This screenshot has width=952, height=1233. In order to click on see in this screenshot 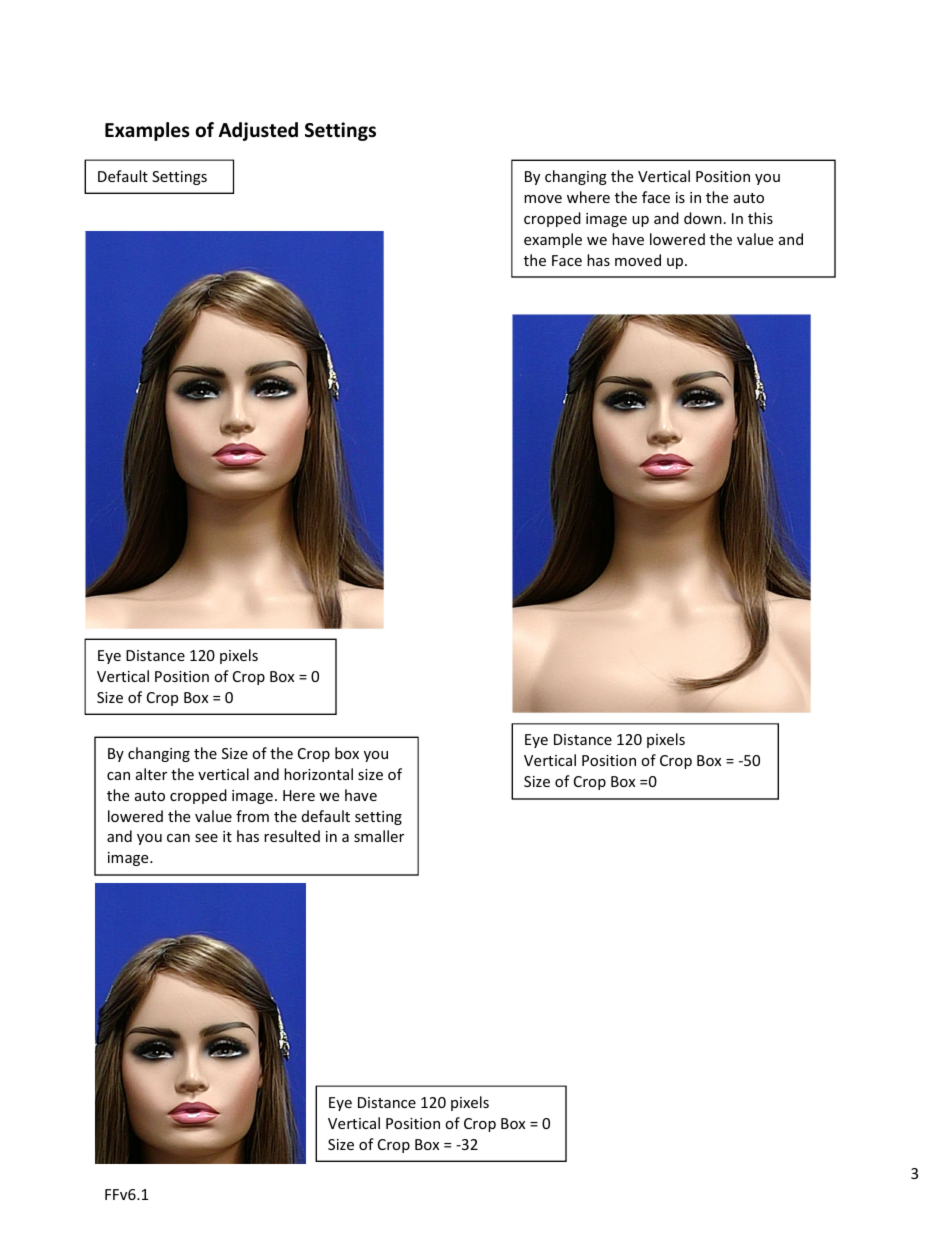, I will do `click(206, 838)`.
